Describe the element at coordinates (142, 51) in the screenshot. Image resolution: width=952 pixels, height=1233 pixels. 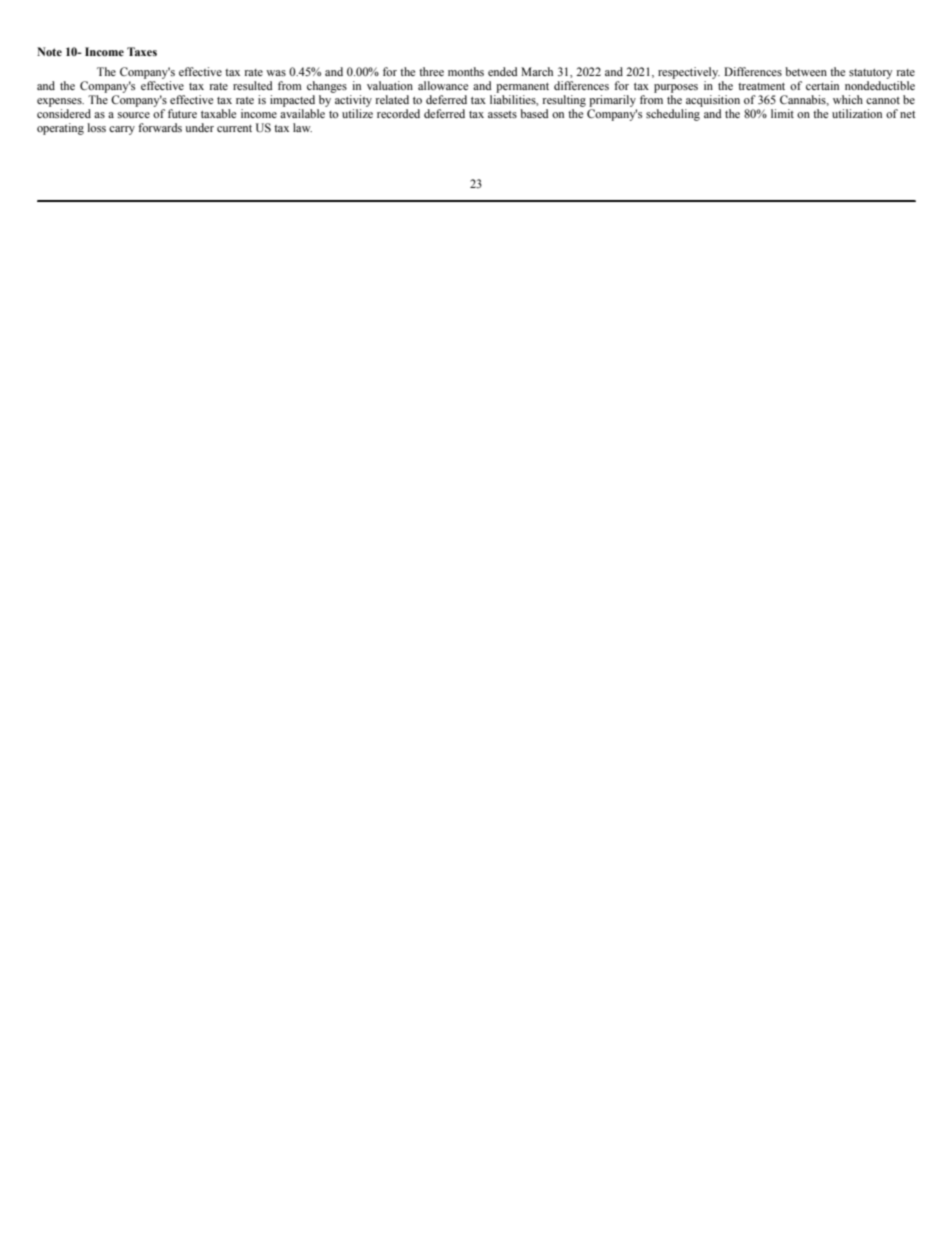
I see `Taxes` at that location.
